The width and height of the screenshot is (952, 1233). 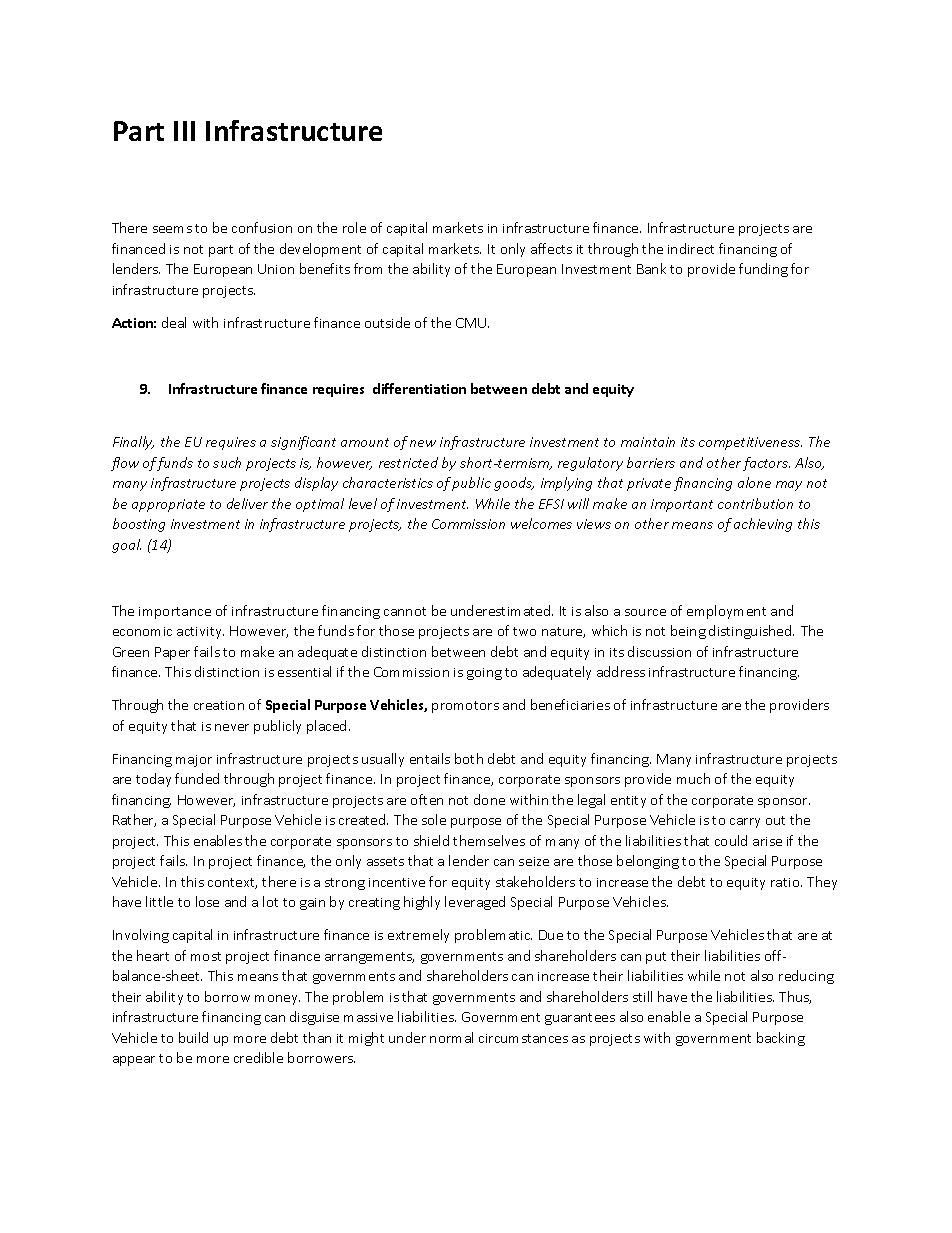 I want to click on build, so click(x=193, y=1037).
